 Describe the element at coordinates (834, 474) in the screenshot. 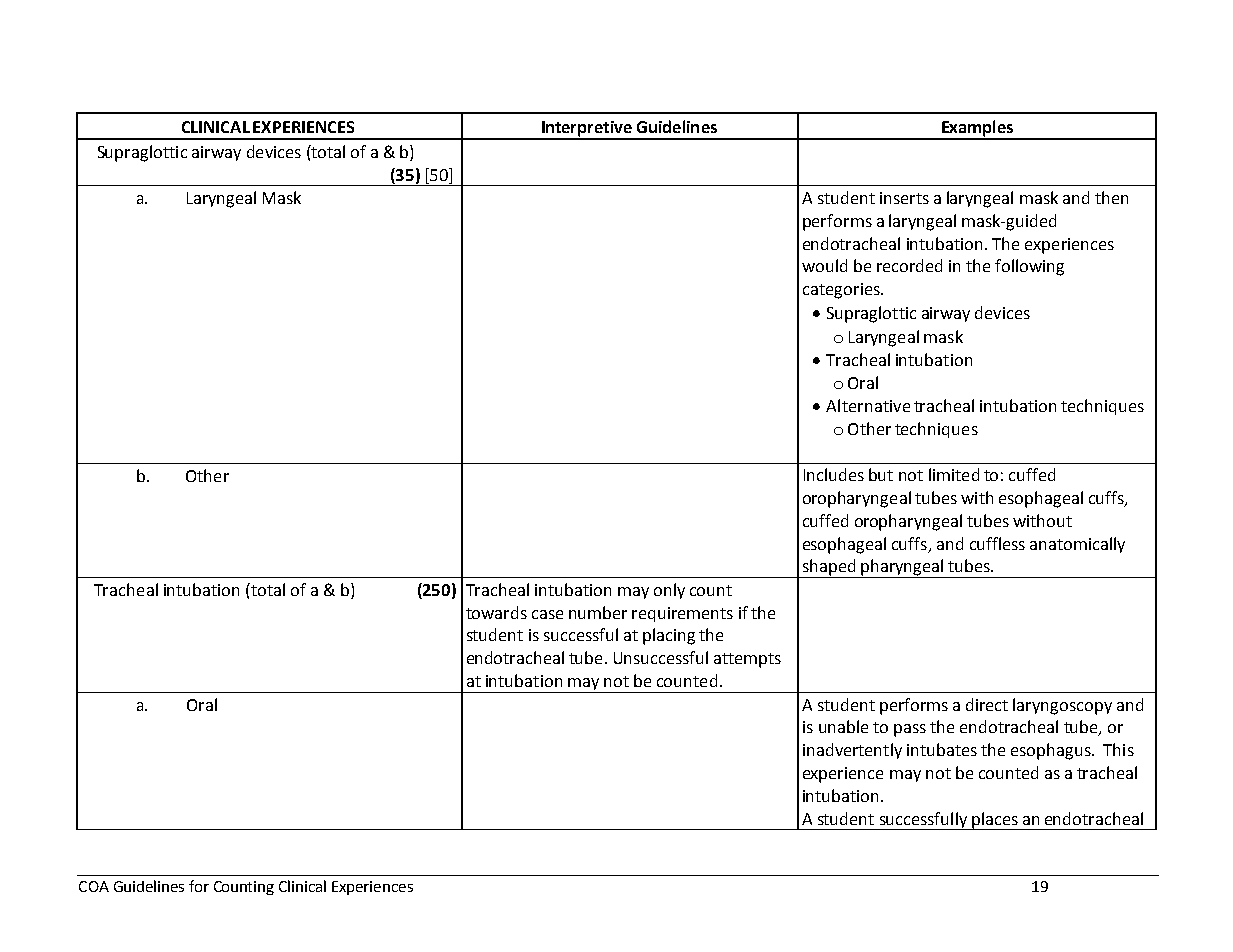

I see `Includes` at that location.
